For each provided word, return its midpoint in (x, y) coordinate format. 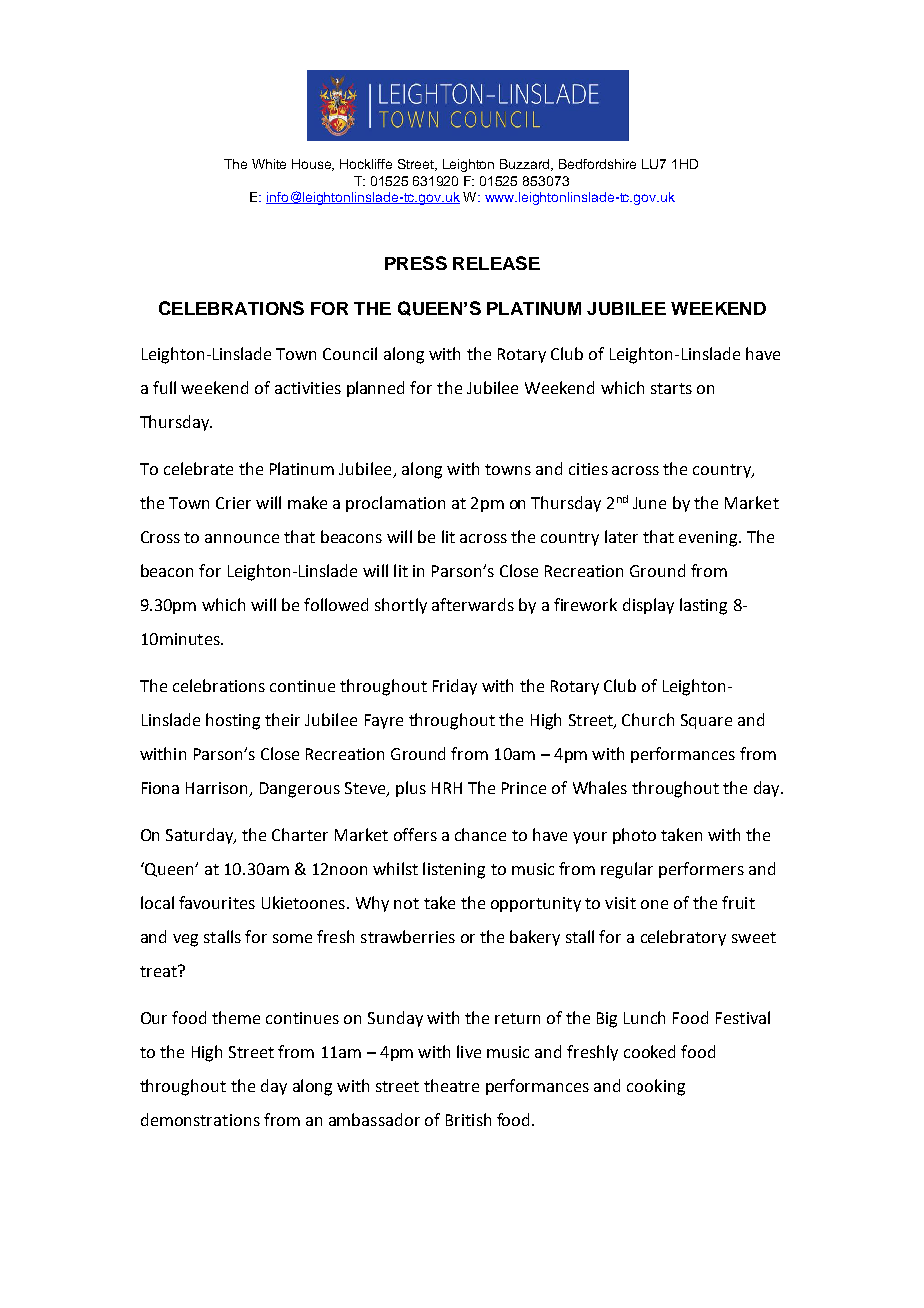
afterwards (473, 604)
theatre (451, 1085)
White (269, 164)
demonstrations (200, 1119)
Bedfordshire (597, 164)
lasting (703, 606)
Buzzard (526, 165)
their (282, 719)
